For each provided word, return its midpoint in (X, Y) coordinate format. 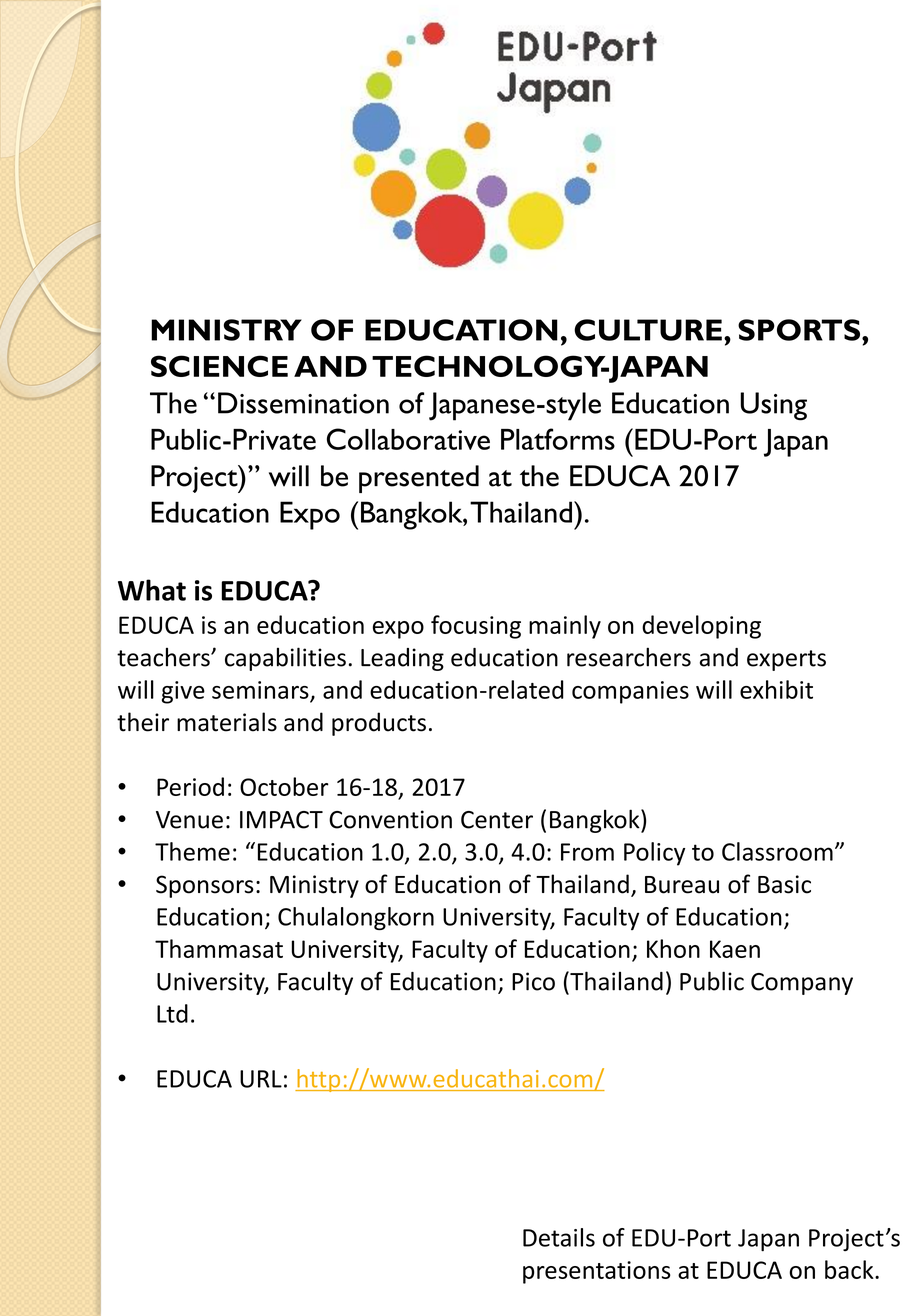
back (850, 1269)
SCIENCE (219, 366)
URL (261, 1079)
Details (559, 1237)
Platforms (558, 439)
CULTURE (648, 330)
